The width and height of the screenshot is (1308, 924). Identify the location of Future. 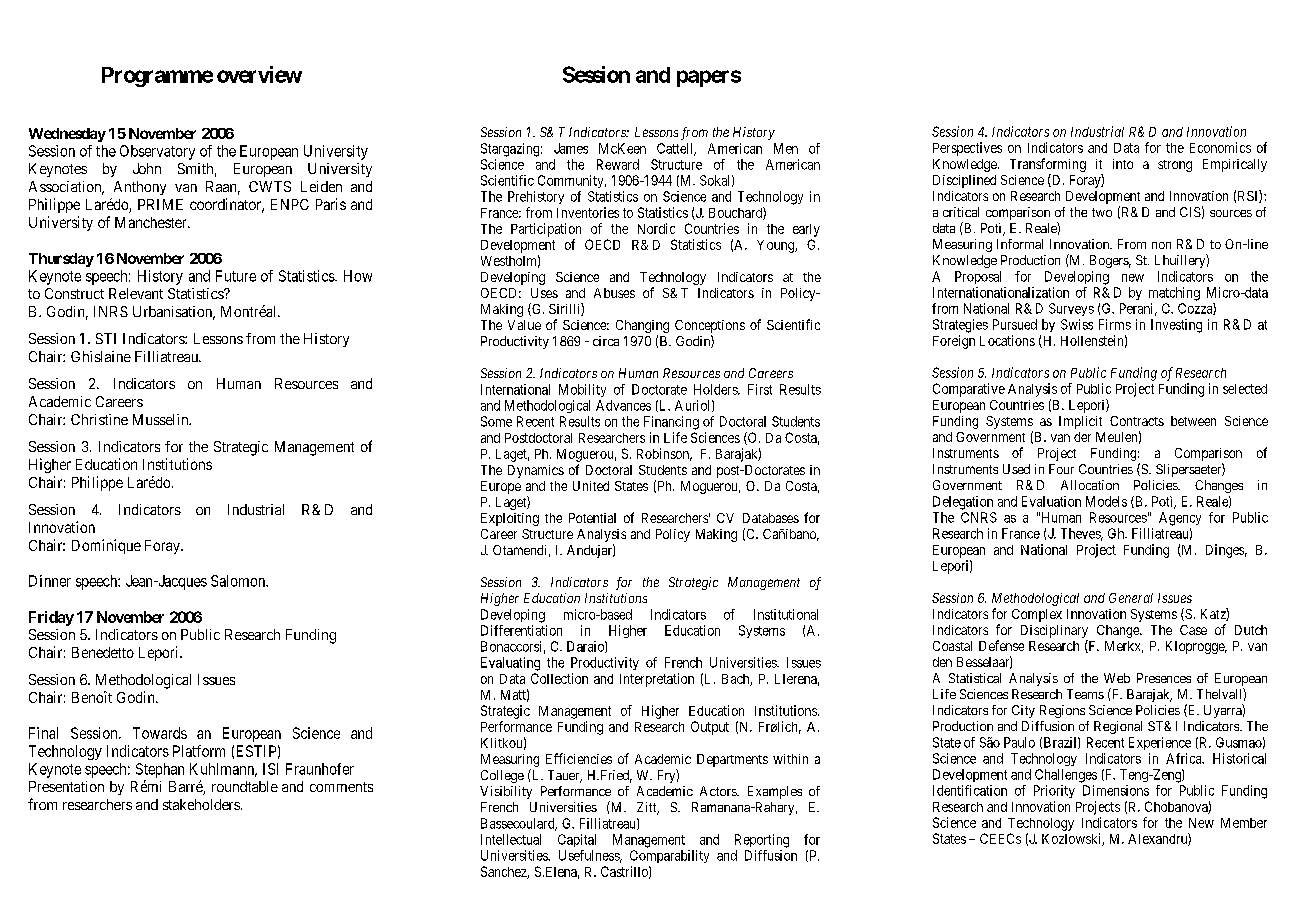
(236, 276).
